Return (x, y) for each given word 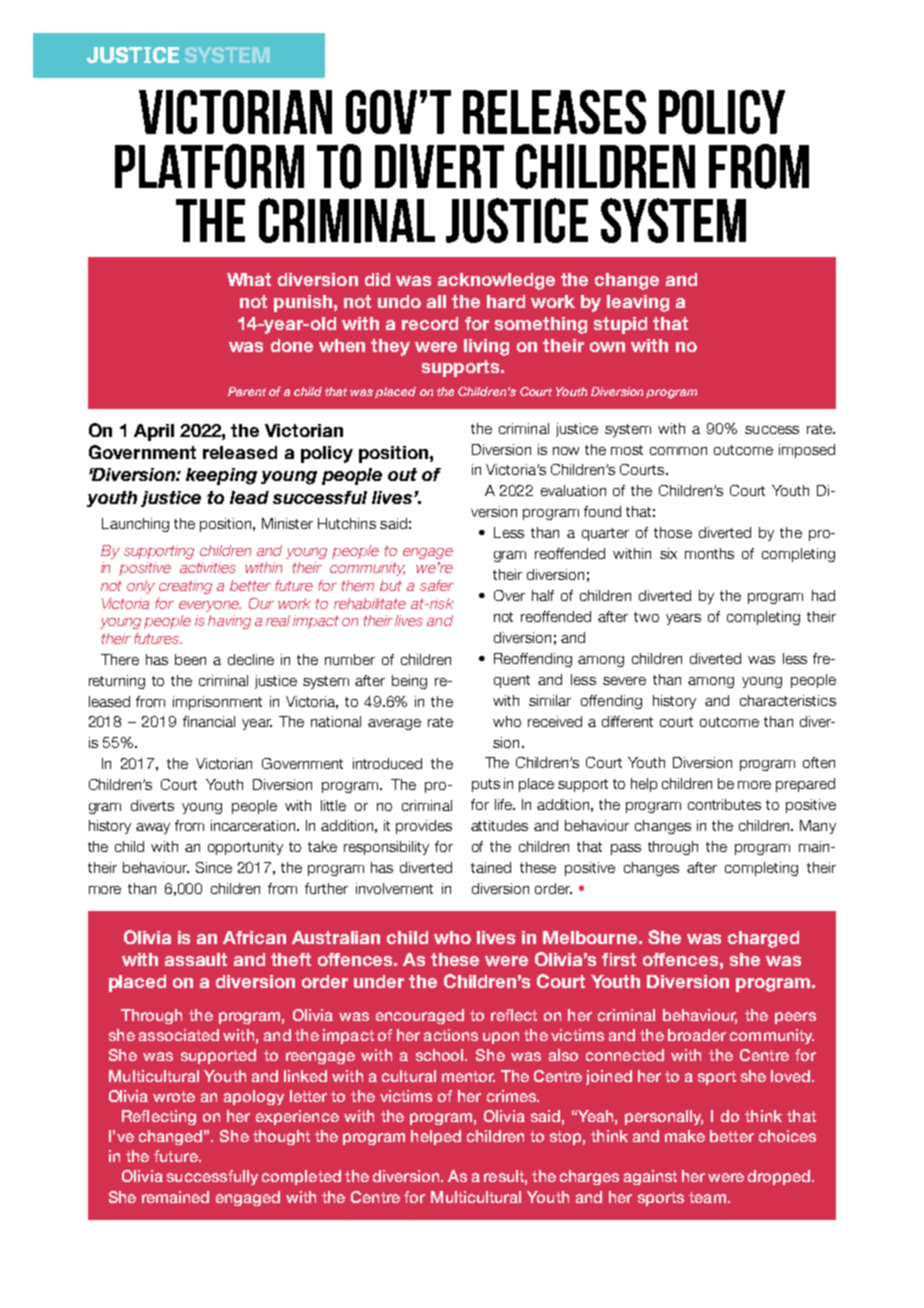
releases (554, 112)
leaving (638, 303)
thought (281, 1137)
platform (209, 166)
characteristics (788, 700)
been (190, 659)
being (409, 682)
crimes (512, 1096)
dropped (780, 1177)
